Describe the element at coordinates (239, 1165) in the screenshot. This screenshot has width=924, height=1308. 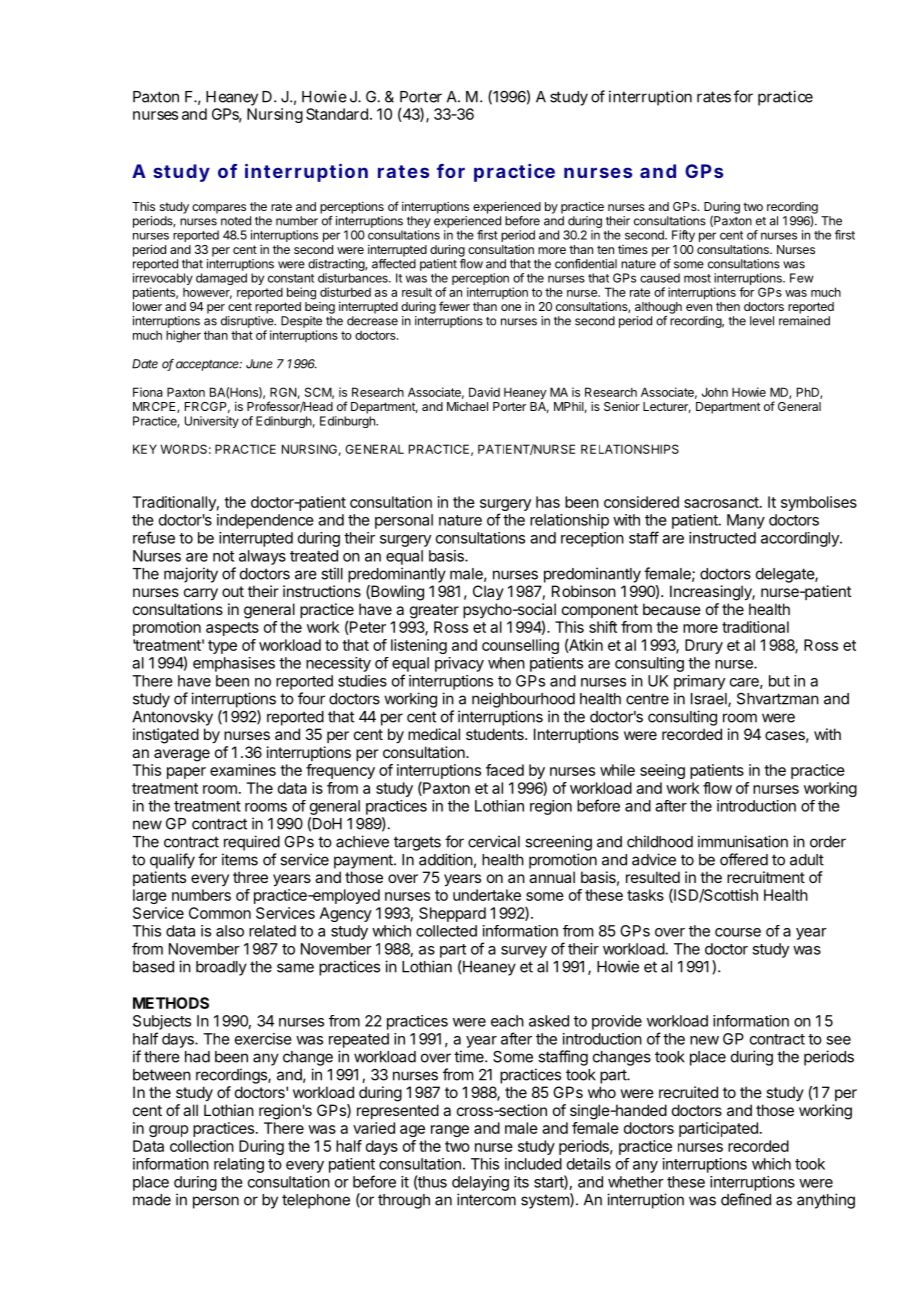
I see `relating` at that location.
